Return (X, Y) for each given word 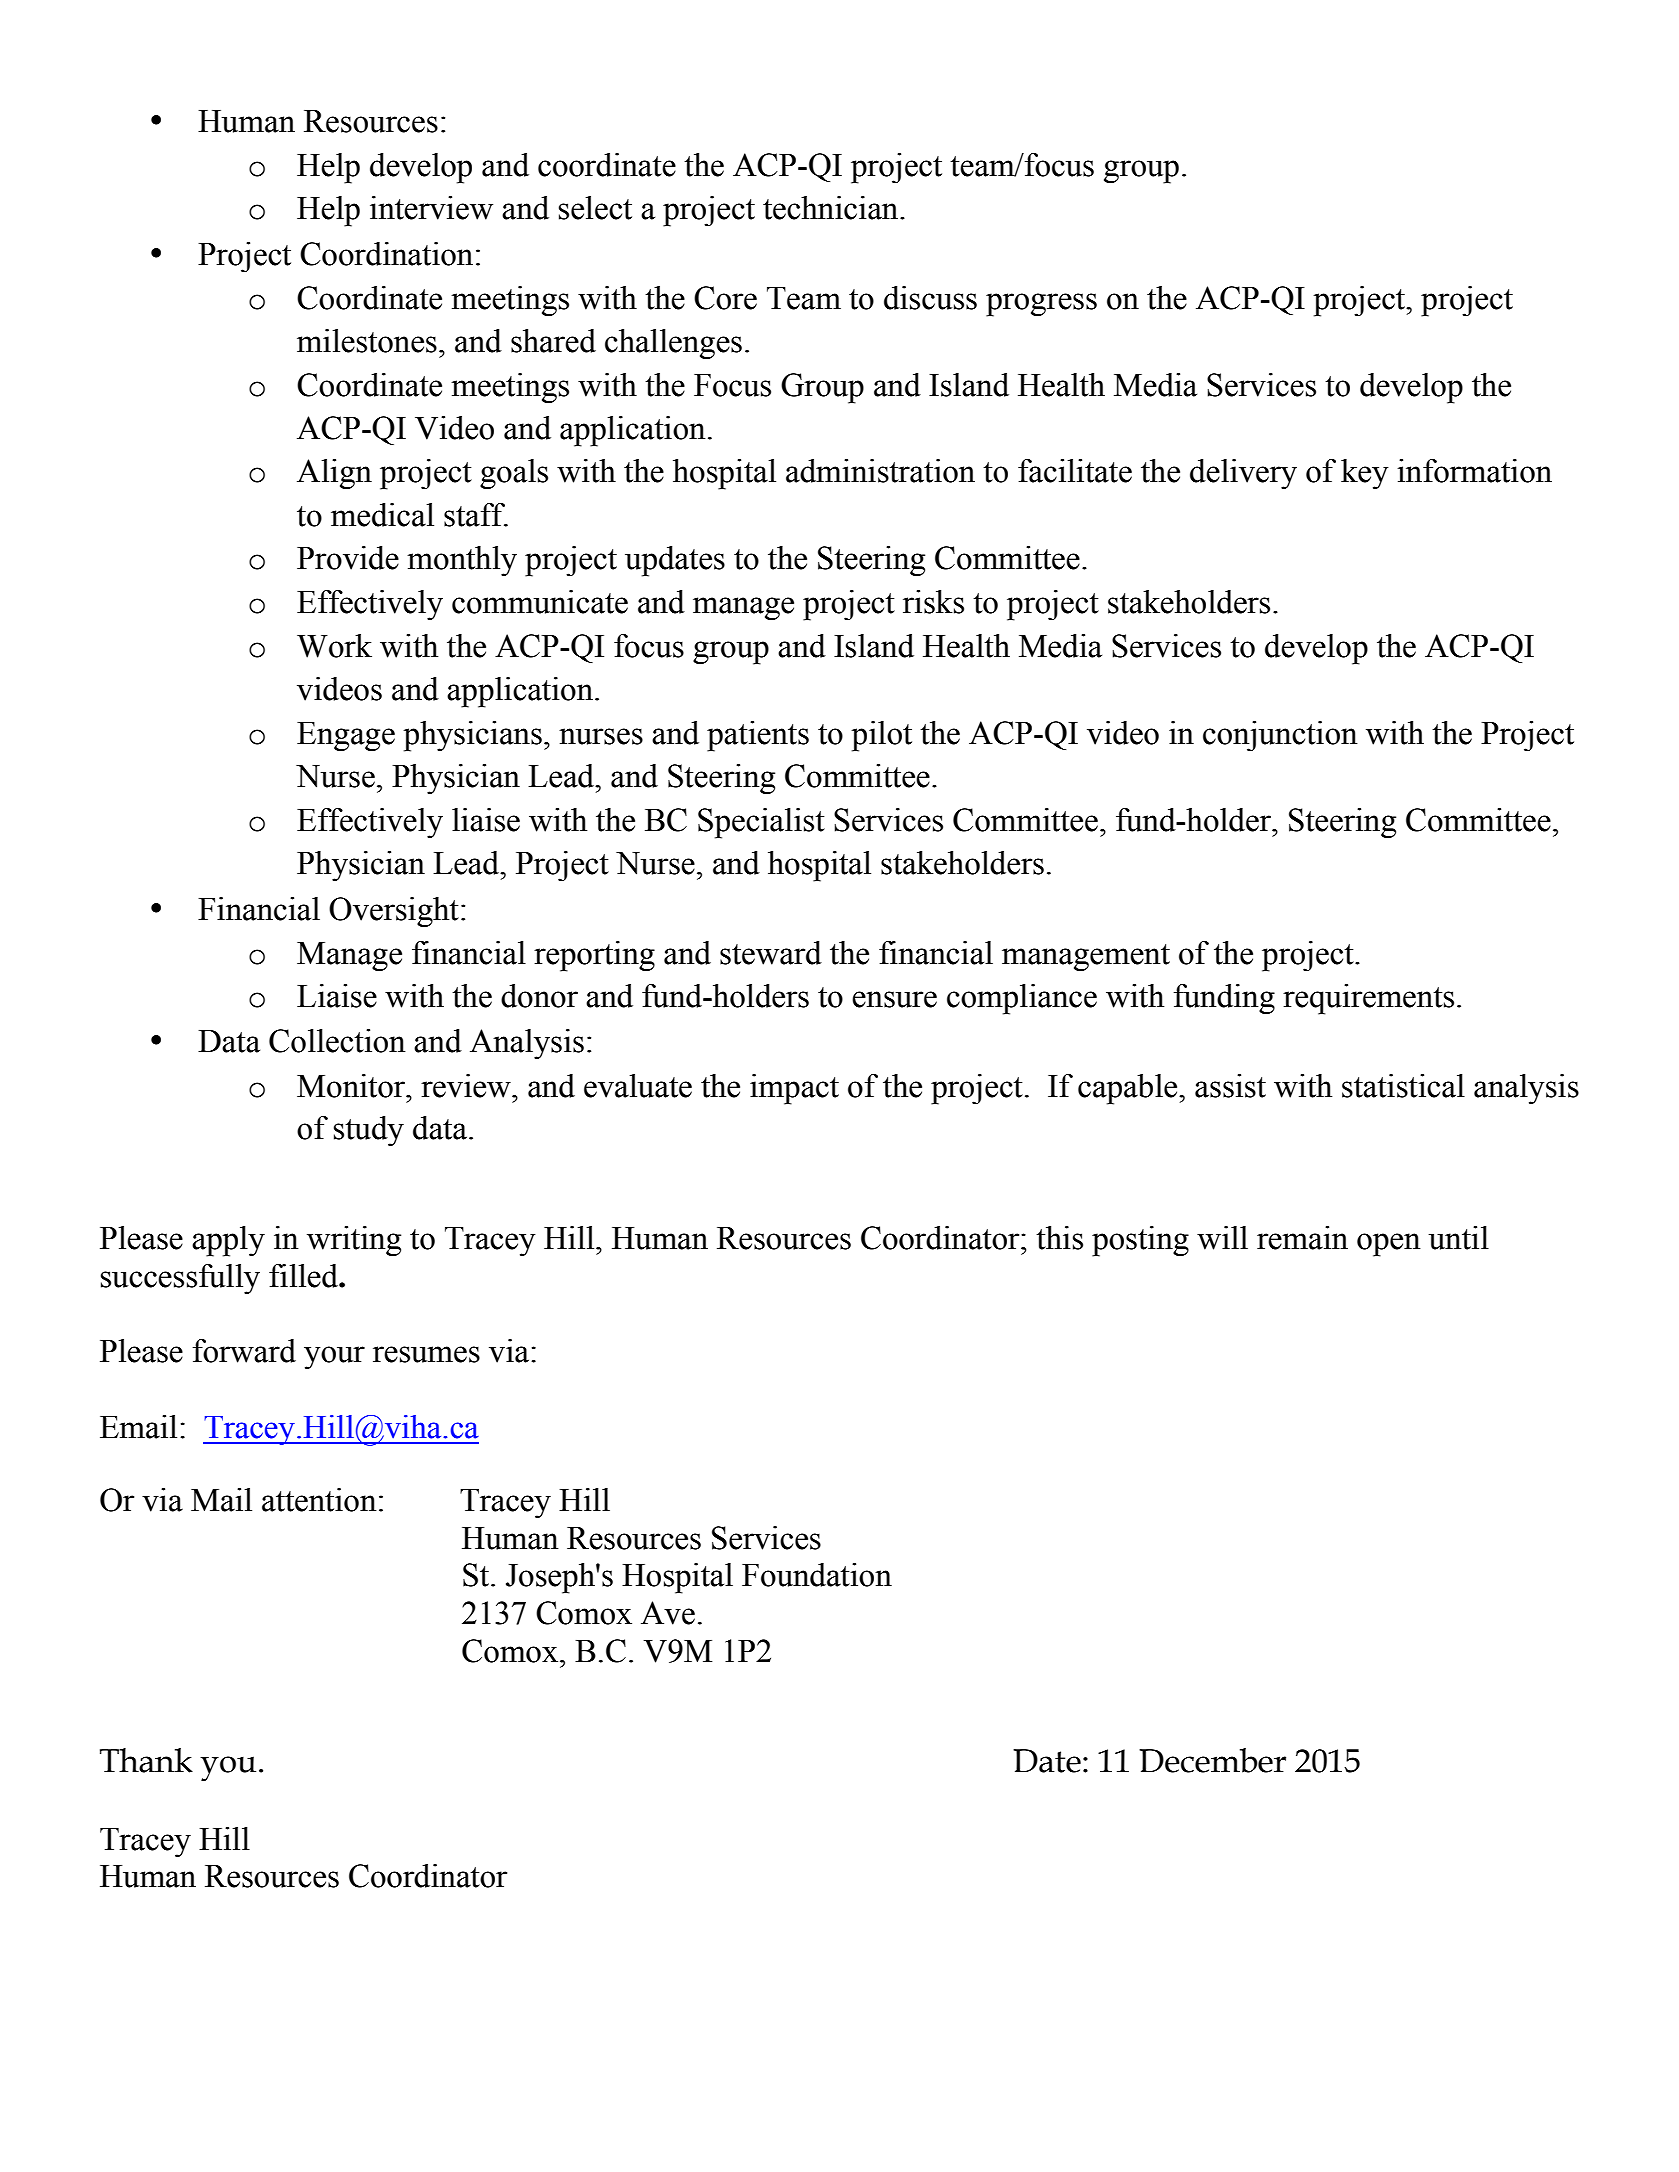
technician (832, 208)
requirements (1368, 999)
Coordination (386, 254)
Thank (146, 1760)
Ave (668, 1613)
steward (771, 953)
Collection (337, 1041)
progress (1041, 305)
